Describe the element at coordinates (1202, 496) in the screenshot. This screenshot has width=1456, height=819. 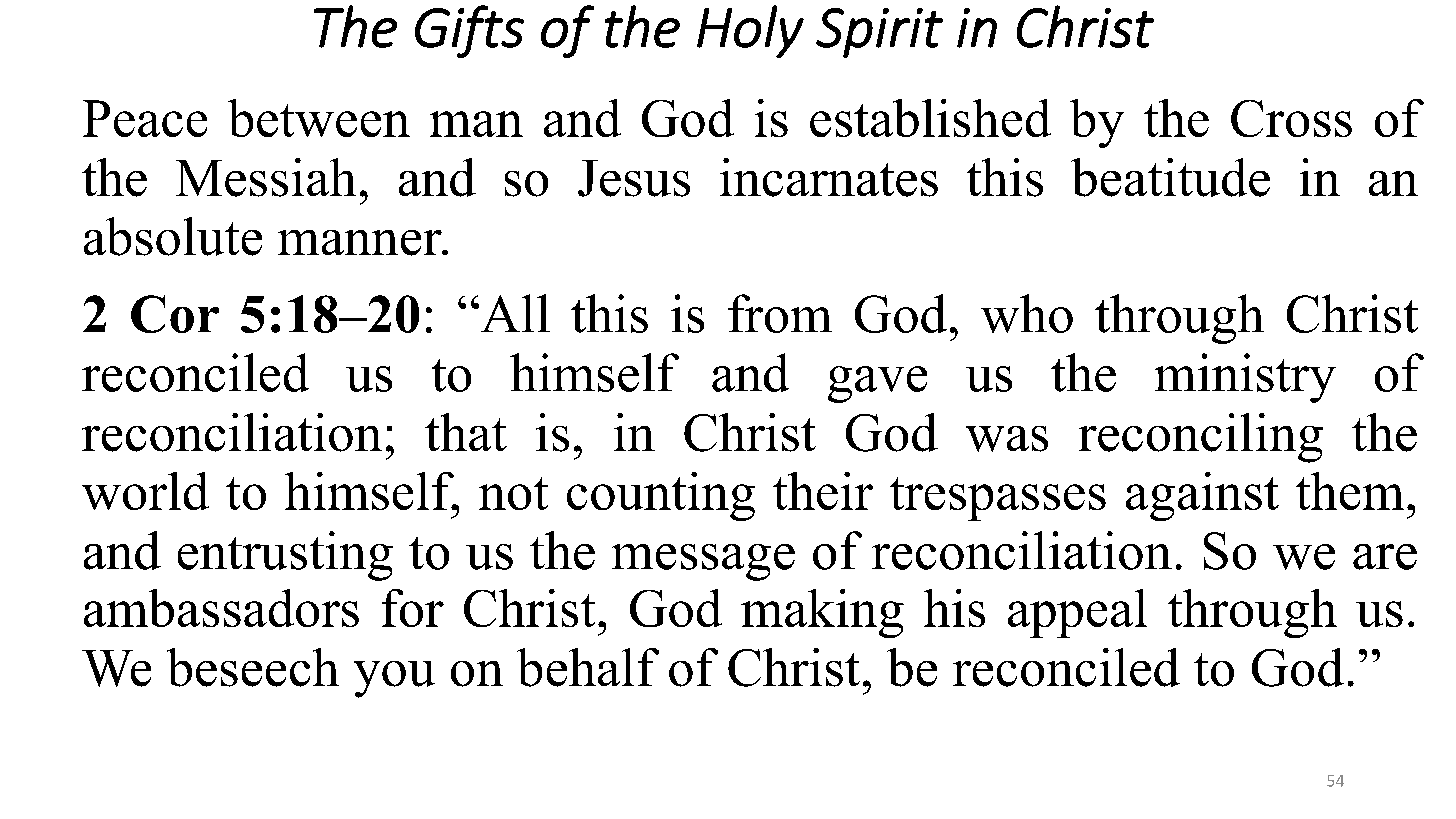
I see `against` at that location.
